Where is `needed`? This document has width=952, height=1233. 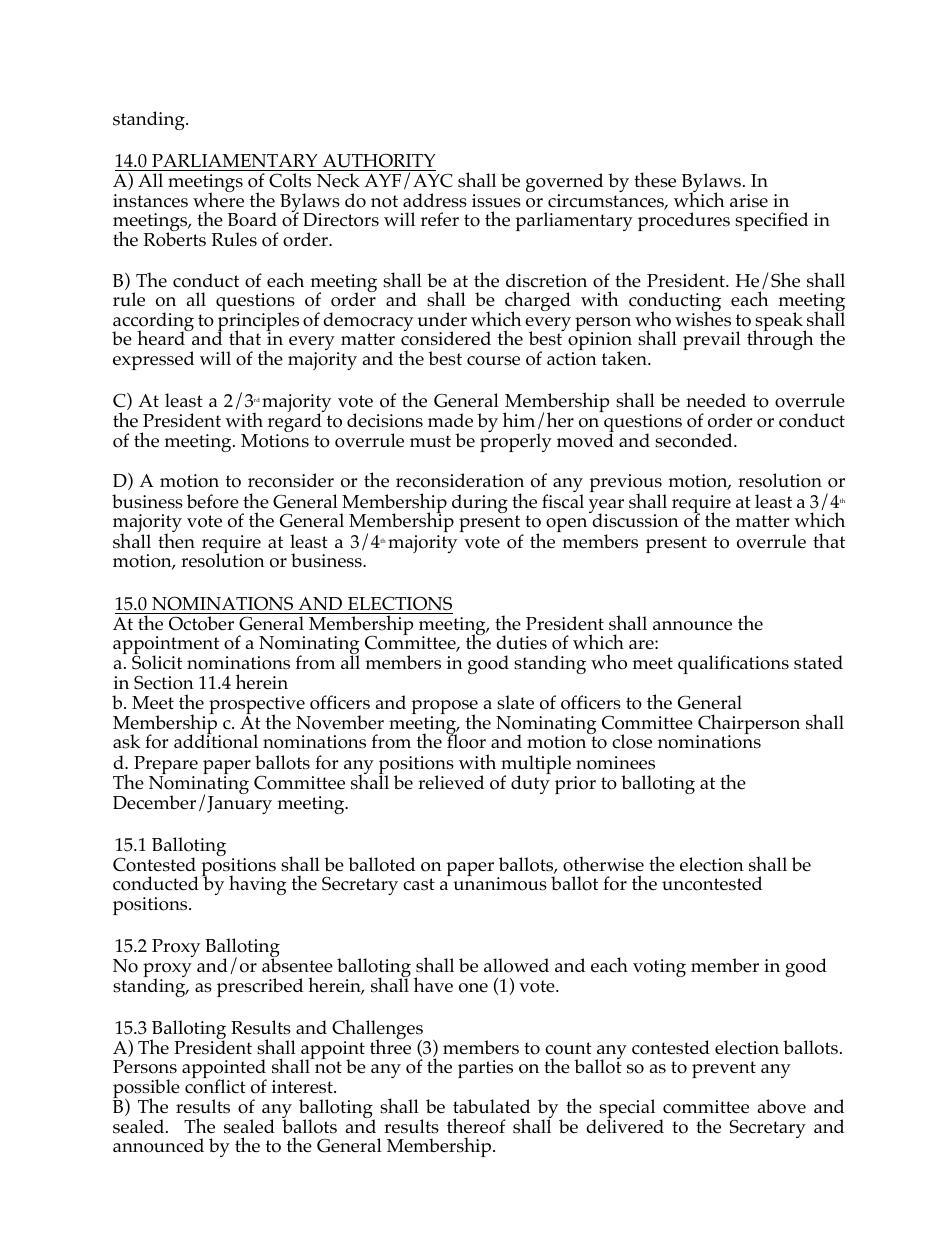
needed is located at coordinates (716, 400).
